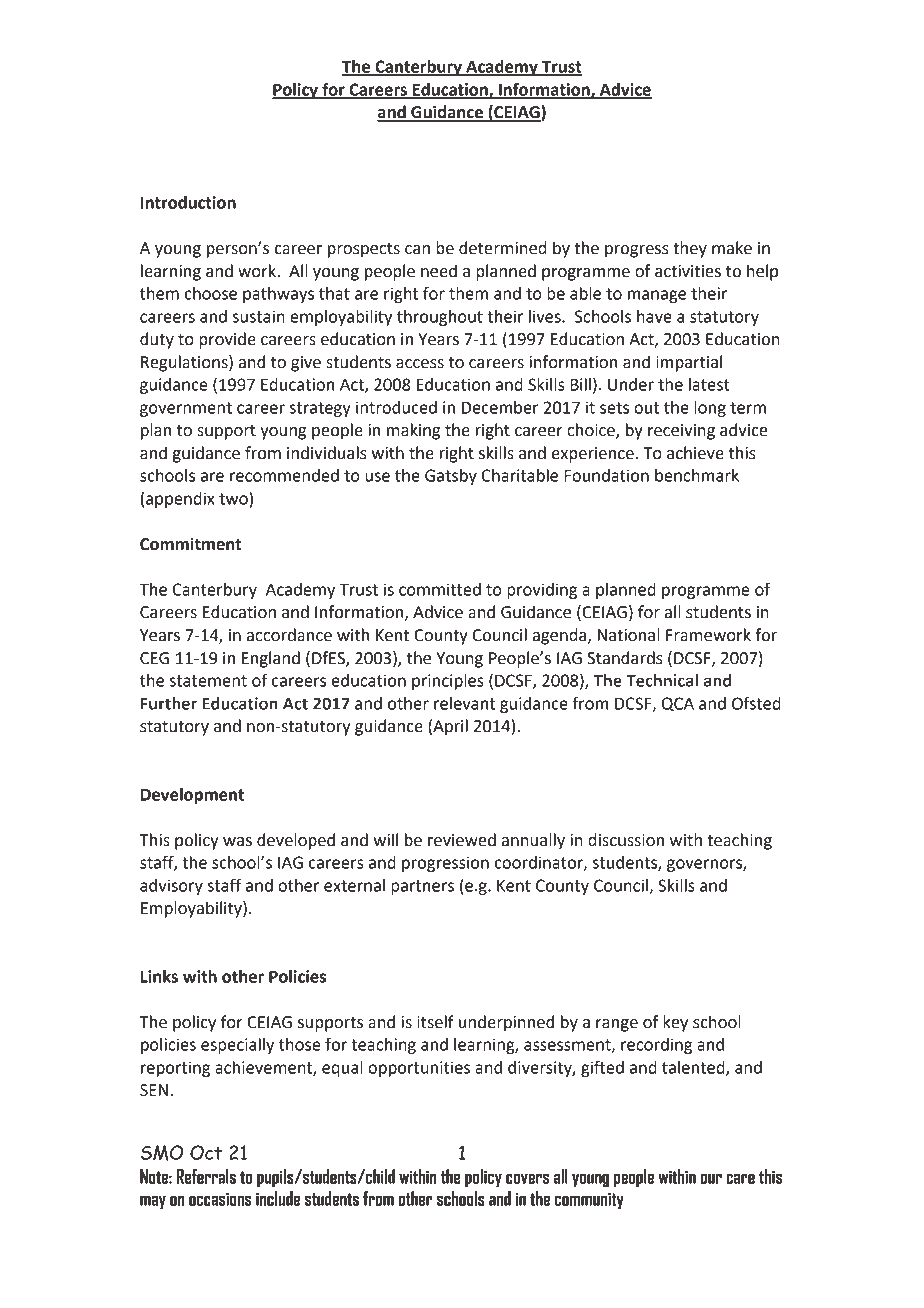 This image has width=924, height=1308. Describe the element at coordinates (188, 202) in the image. I see `Introduction` at that location.
